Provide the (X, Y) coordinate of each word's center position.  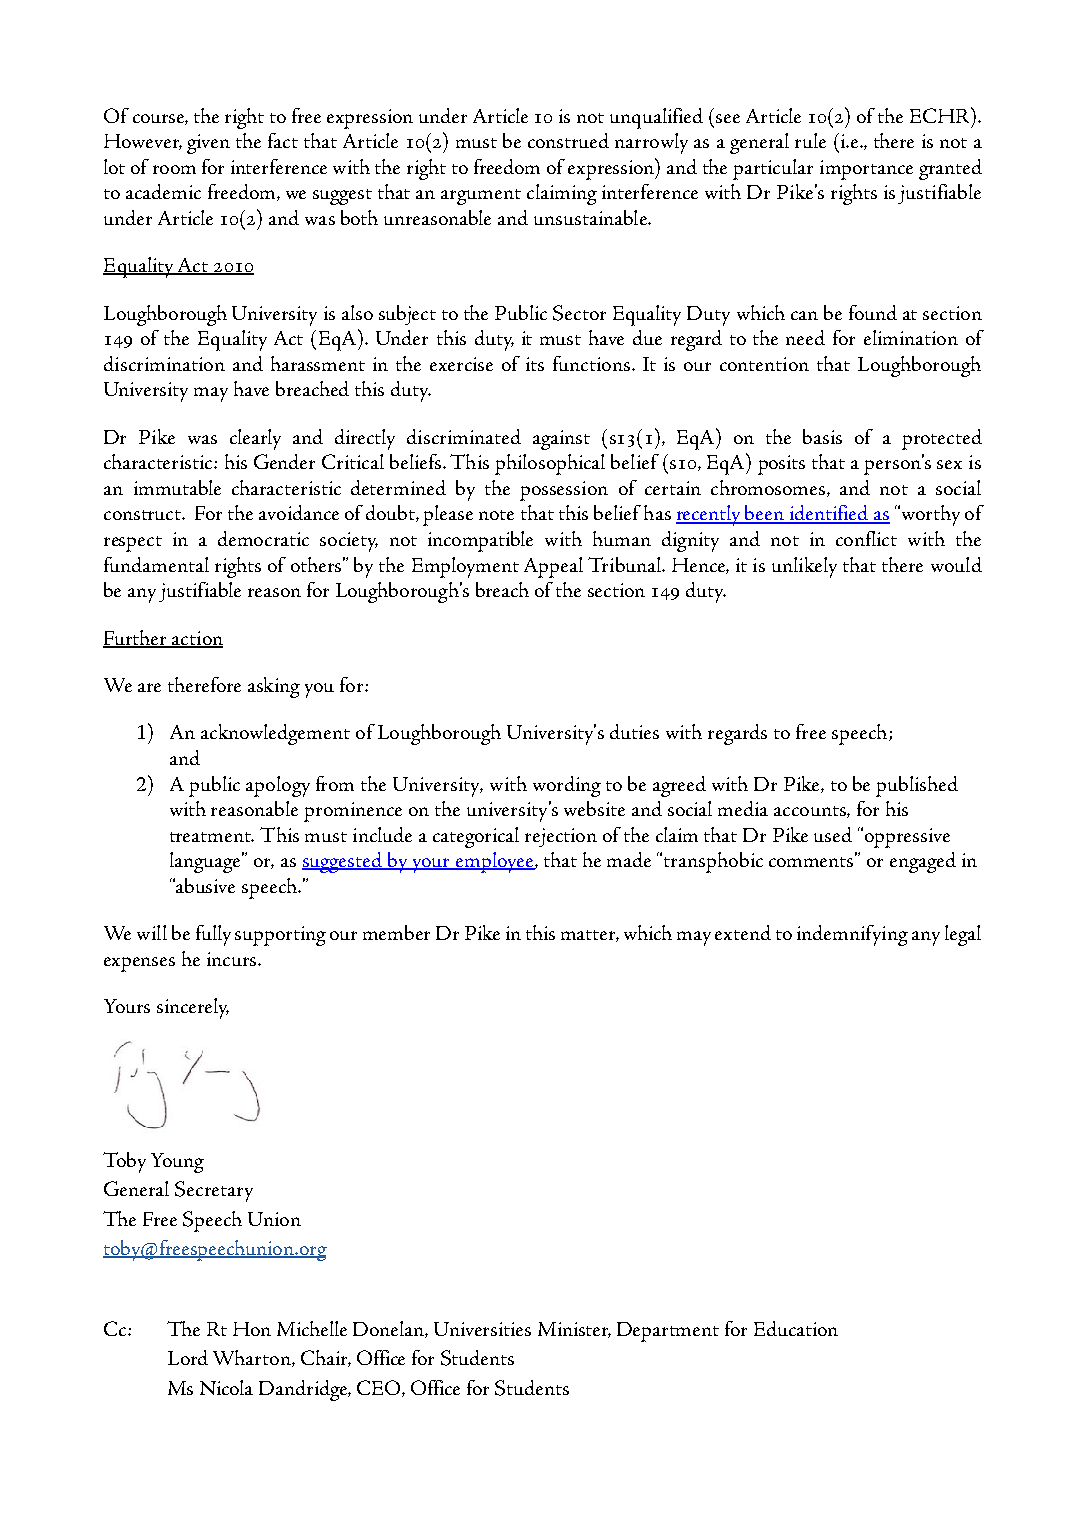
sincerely (193, 1008)
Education (796, 1328)
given (208, 144)
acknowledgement (275, 734)
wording (567, 786)
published (917, 786)
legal (963, 935)
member (396, 932)
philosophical (550, 464)
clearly (255, 439)
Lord (188, 1357)
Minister (574, 1330)
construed (568, 140)
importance (866, 170)
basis (822, 436)
